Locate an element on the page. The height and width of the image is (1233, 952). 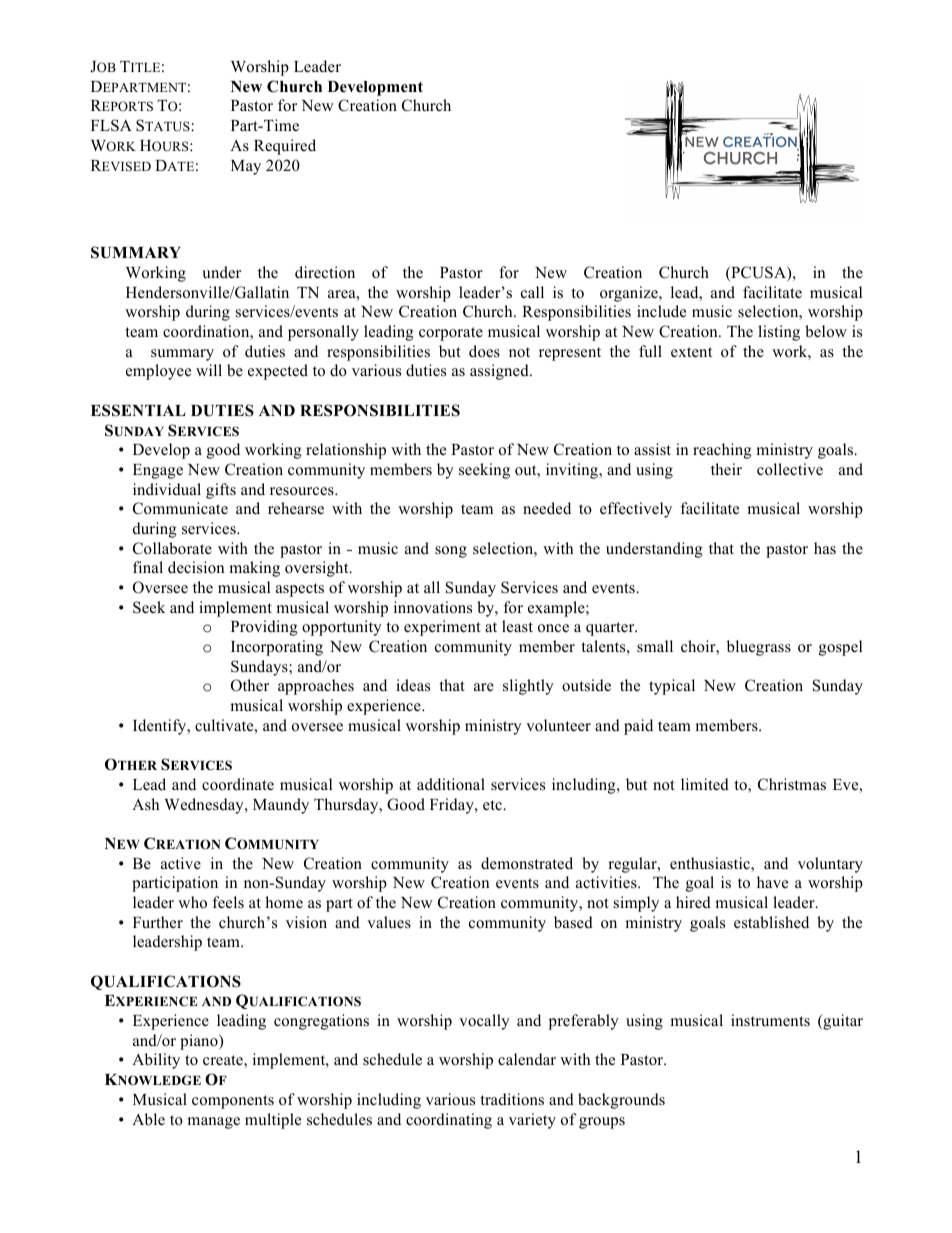
gospel is located at coordinates (840, 648).
